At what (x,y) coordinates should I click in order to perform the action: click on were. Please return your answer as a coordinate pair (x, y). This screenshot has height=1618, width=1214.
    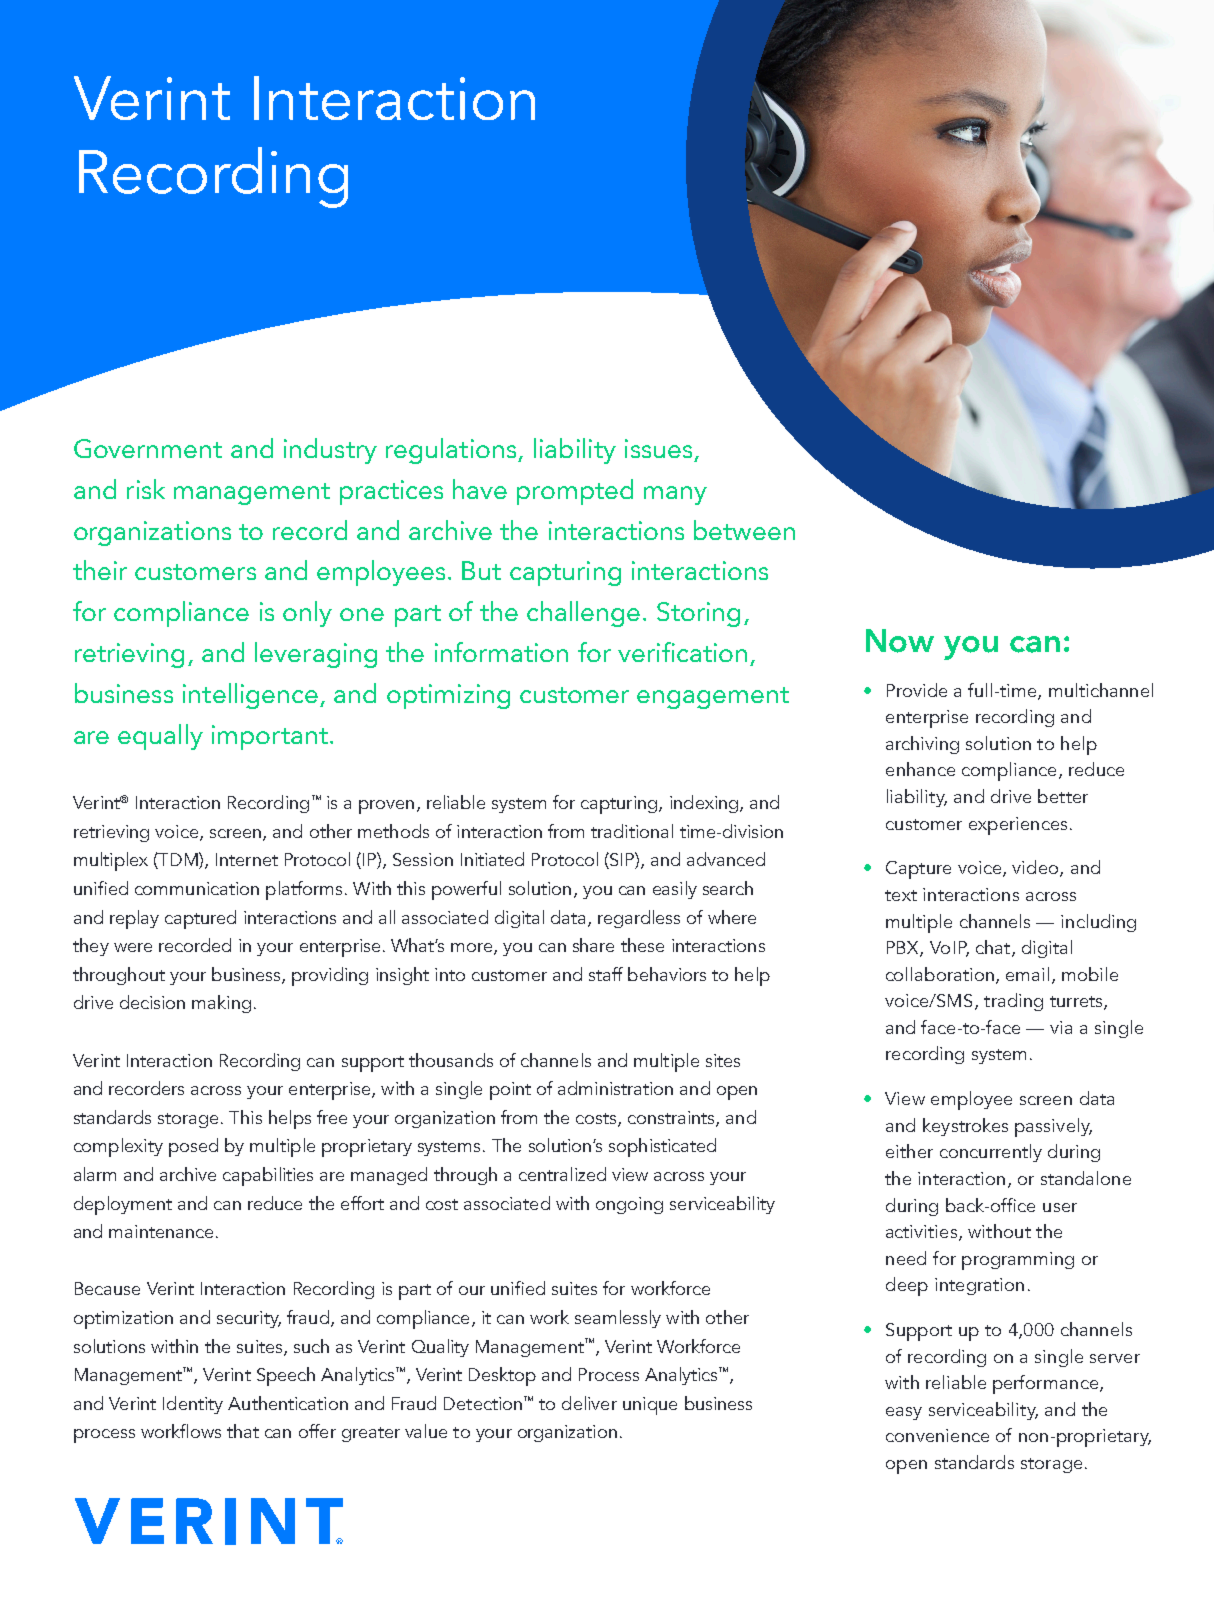
    Looking at the image, I should click on (133, 947).
